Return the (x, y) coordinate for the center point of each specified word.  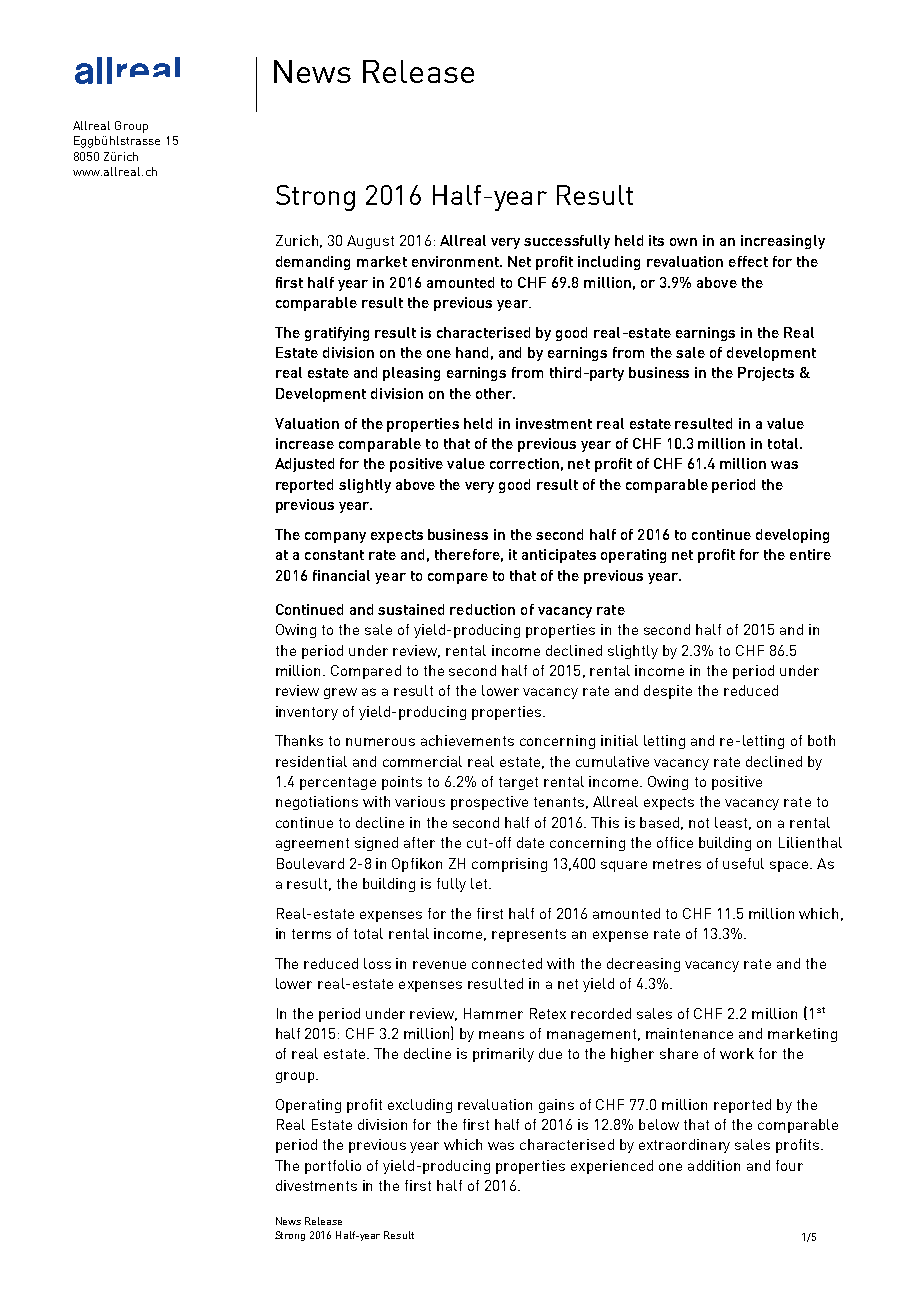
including (609, 263)
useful (743, 863)
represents (529, 935)
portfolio (333, 1167)
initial (619, 740)
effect (748, 261)
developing (792, 536)
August (370, 242)
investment (554, 423)
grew (340, 693)
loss (377, 963)
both (821, 740)
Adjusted (304, 465)
